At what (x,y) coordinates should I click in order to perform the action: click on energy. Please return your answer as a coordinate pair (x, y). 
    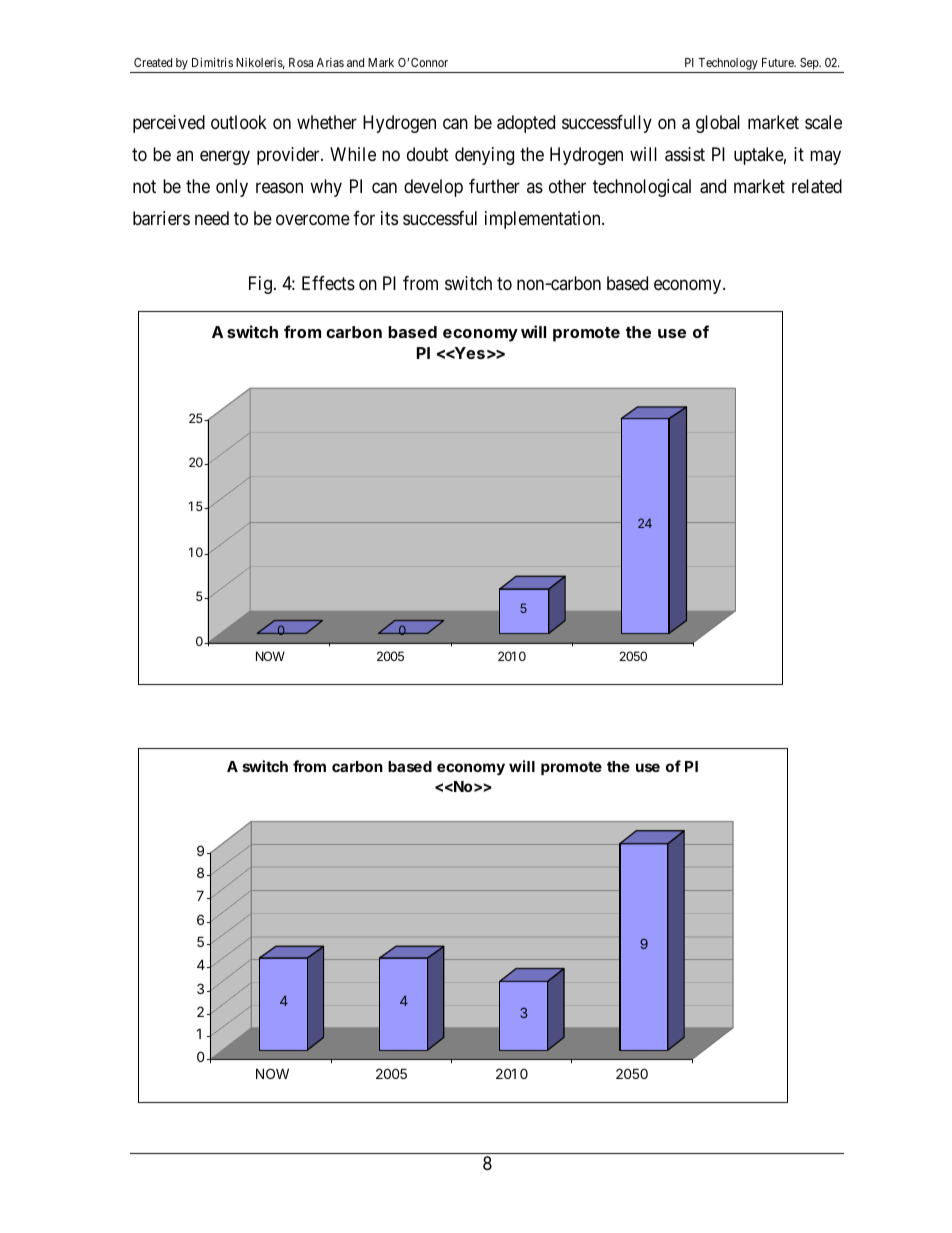
    Looking at the image, I should click on (225, 157).
